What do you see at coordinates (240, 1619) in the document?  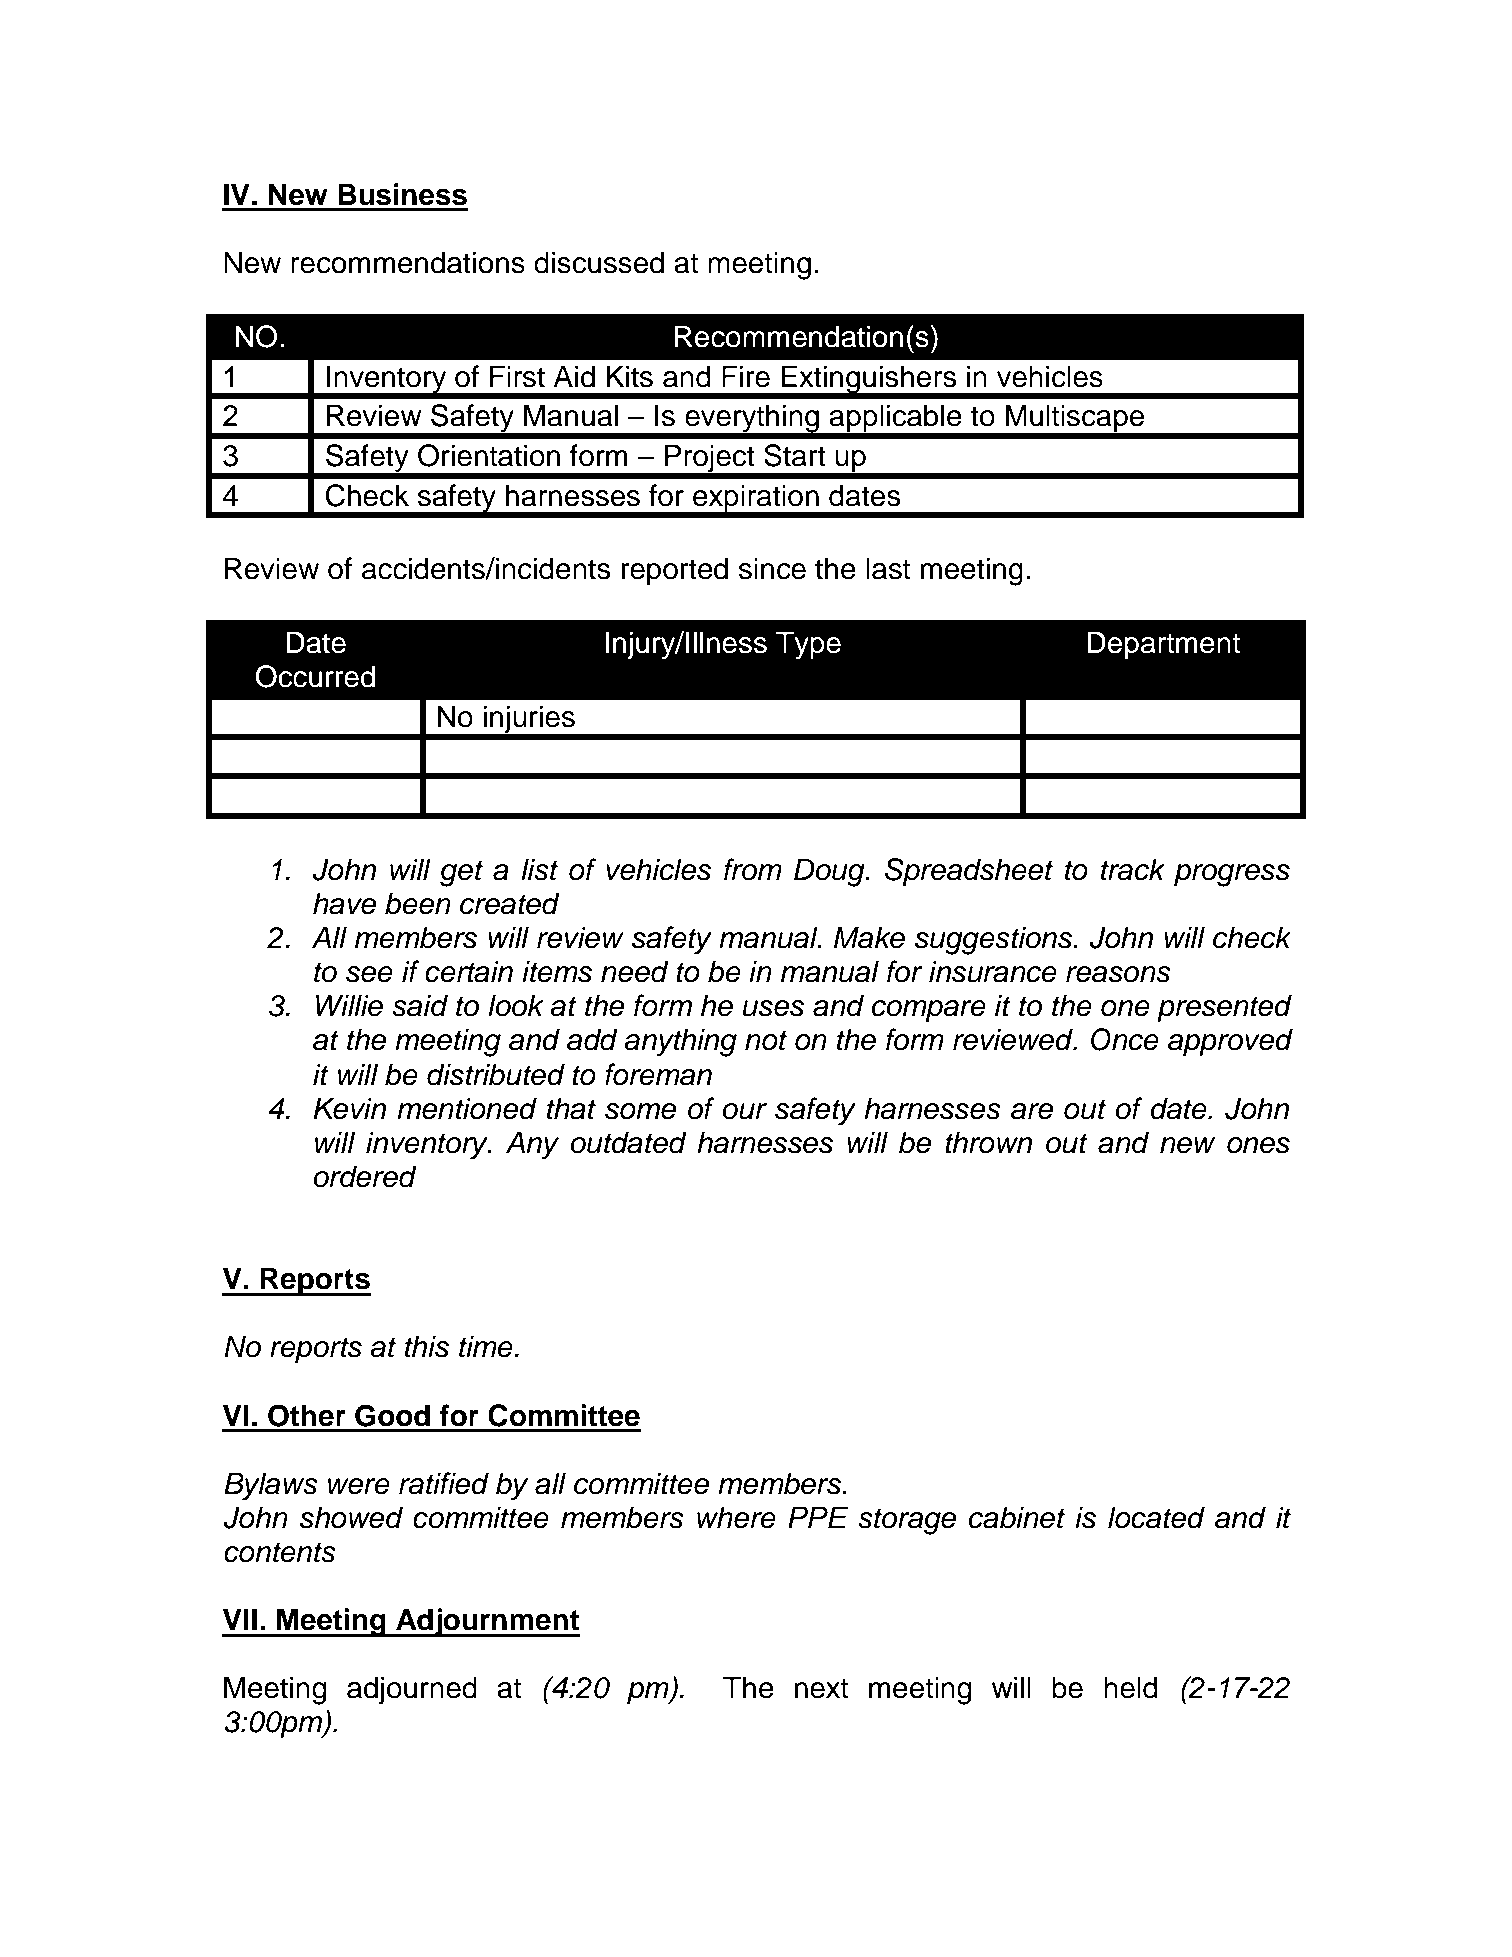 I see `VII` at bounding box center [240, 1619].
